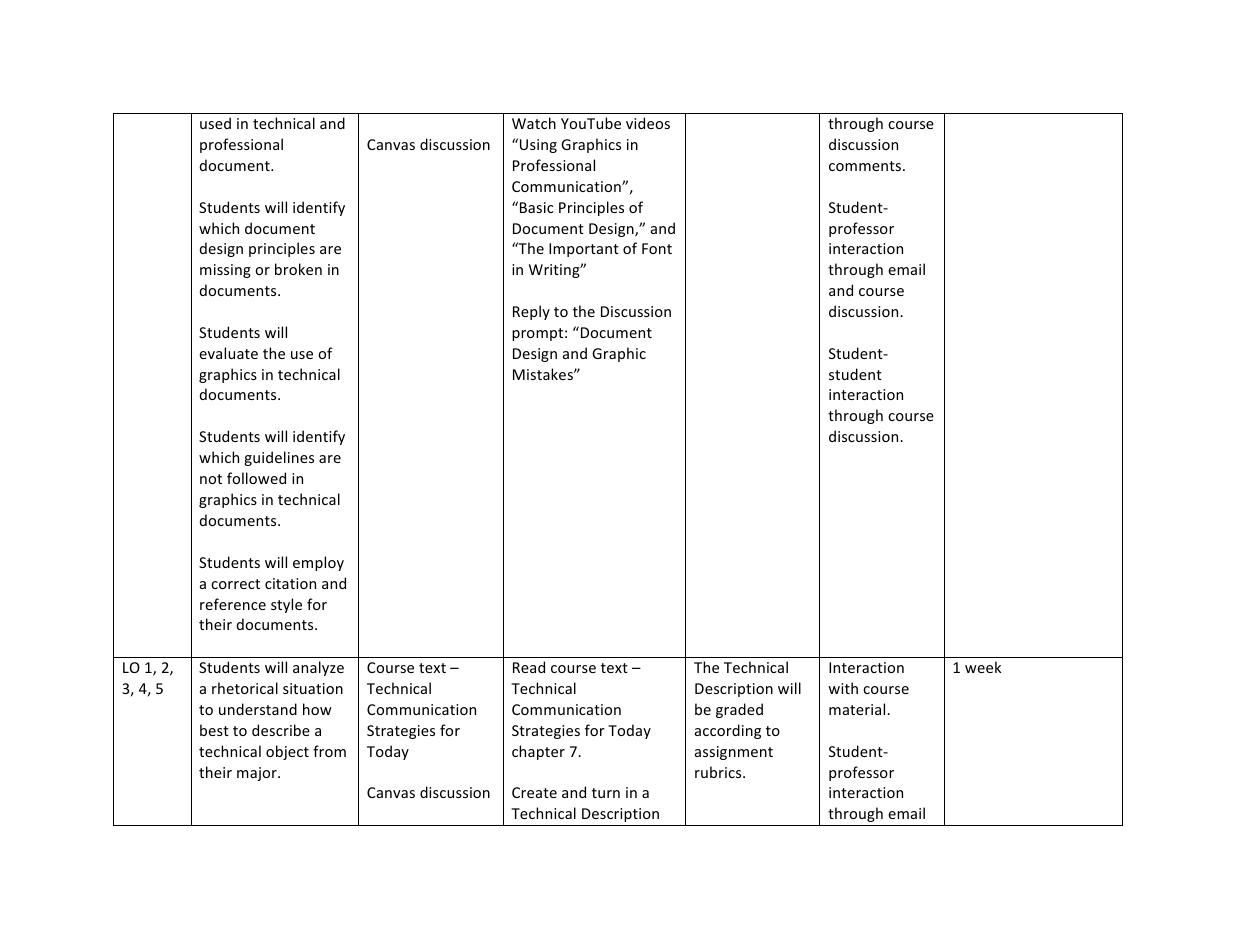 The width and height of the screenshot is (1233, 952). I want to click on Using, so click(538, 146).
